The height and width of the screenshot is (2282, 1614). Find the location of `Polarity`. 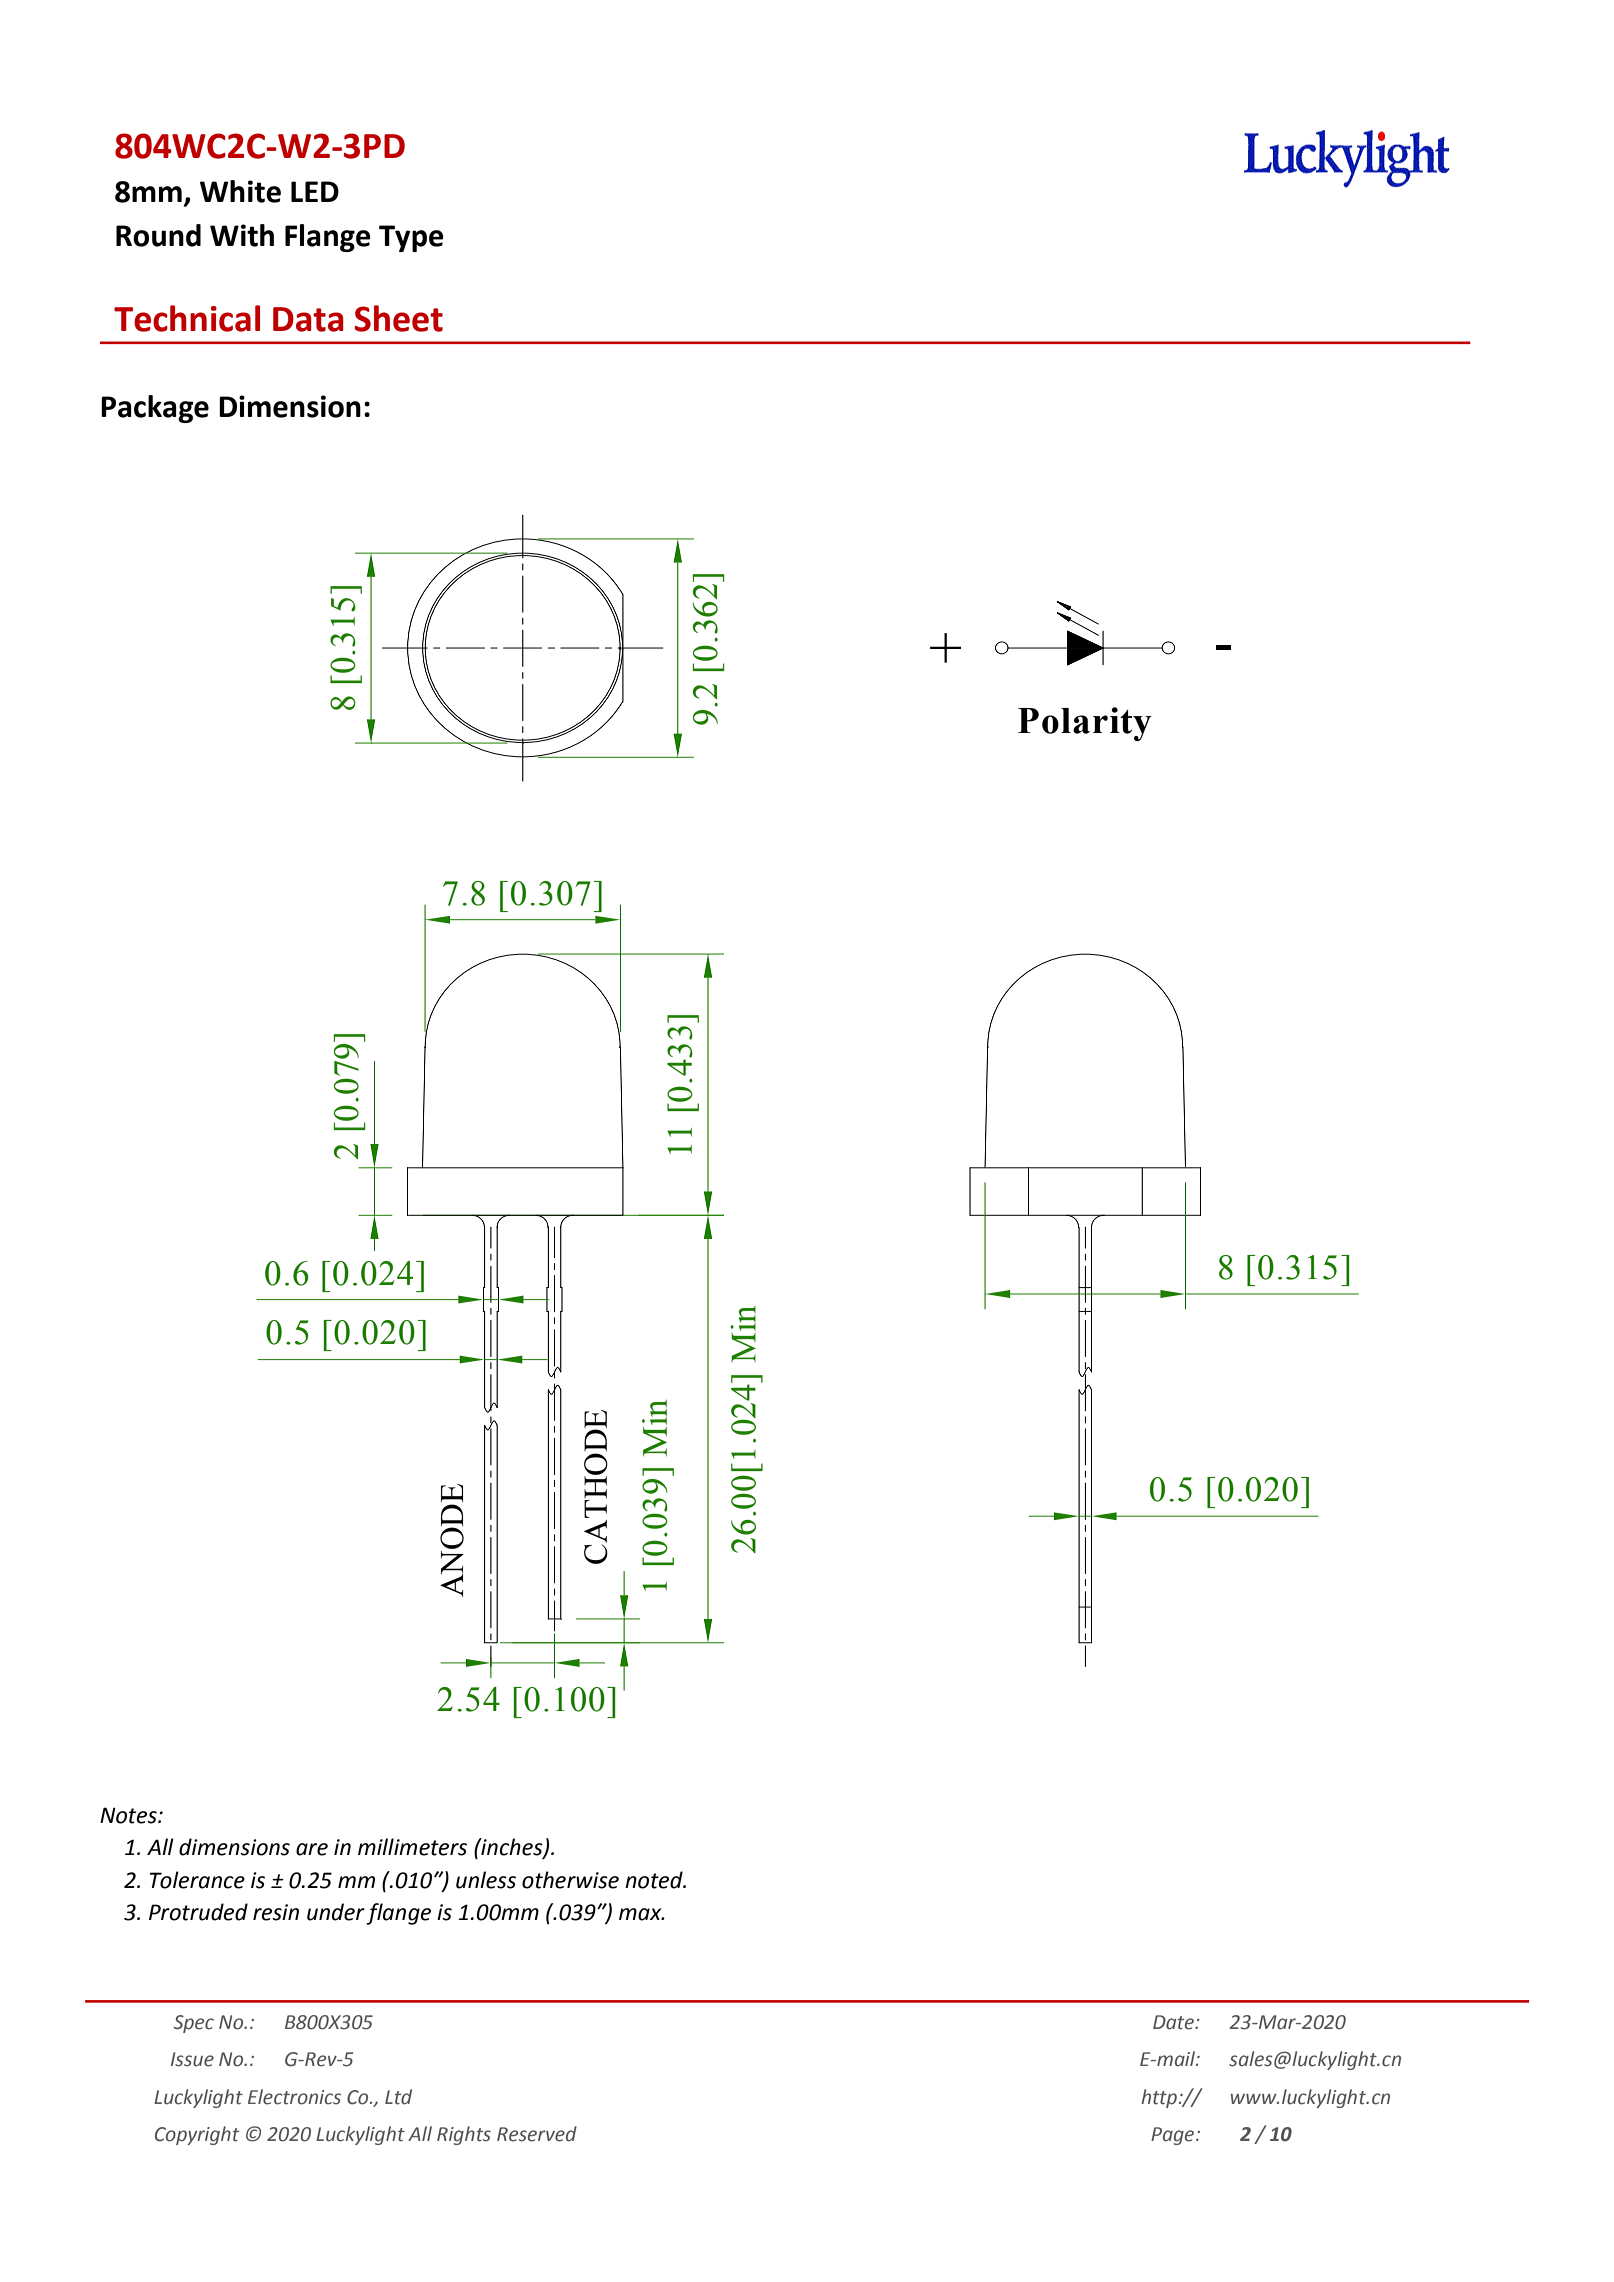

Polarity is located at coordinates (1085, 724).
